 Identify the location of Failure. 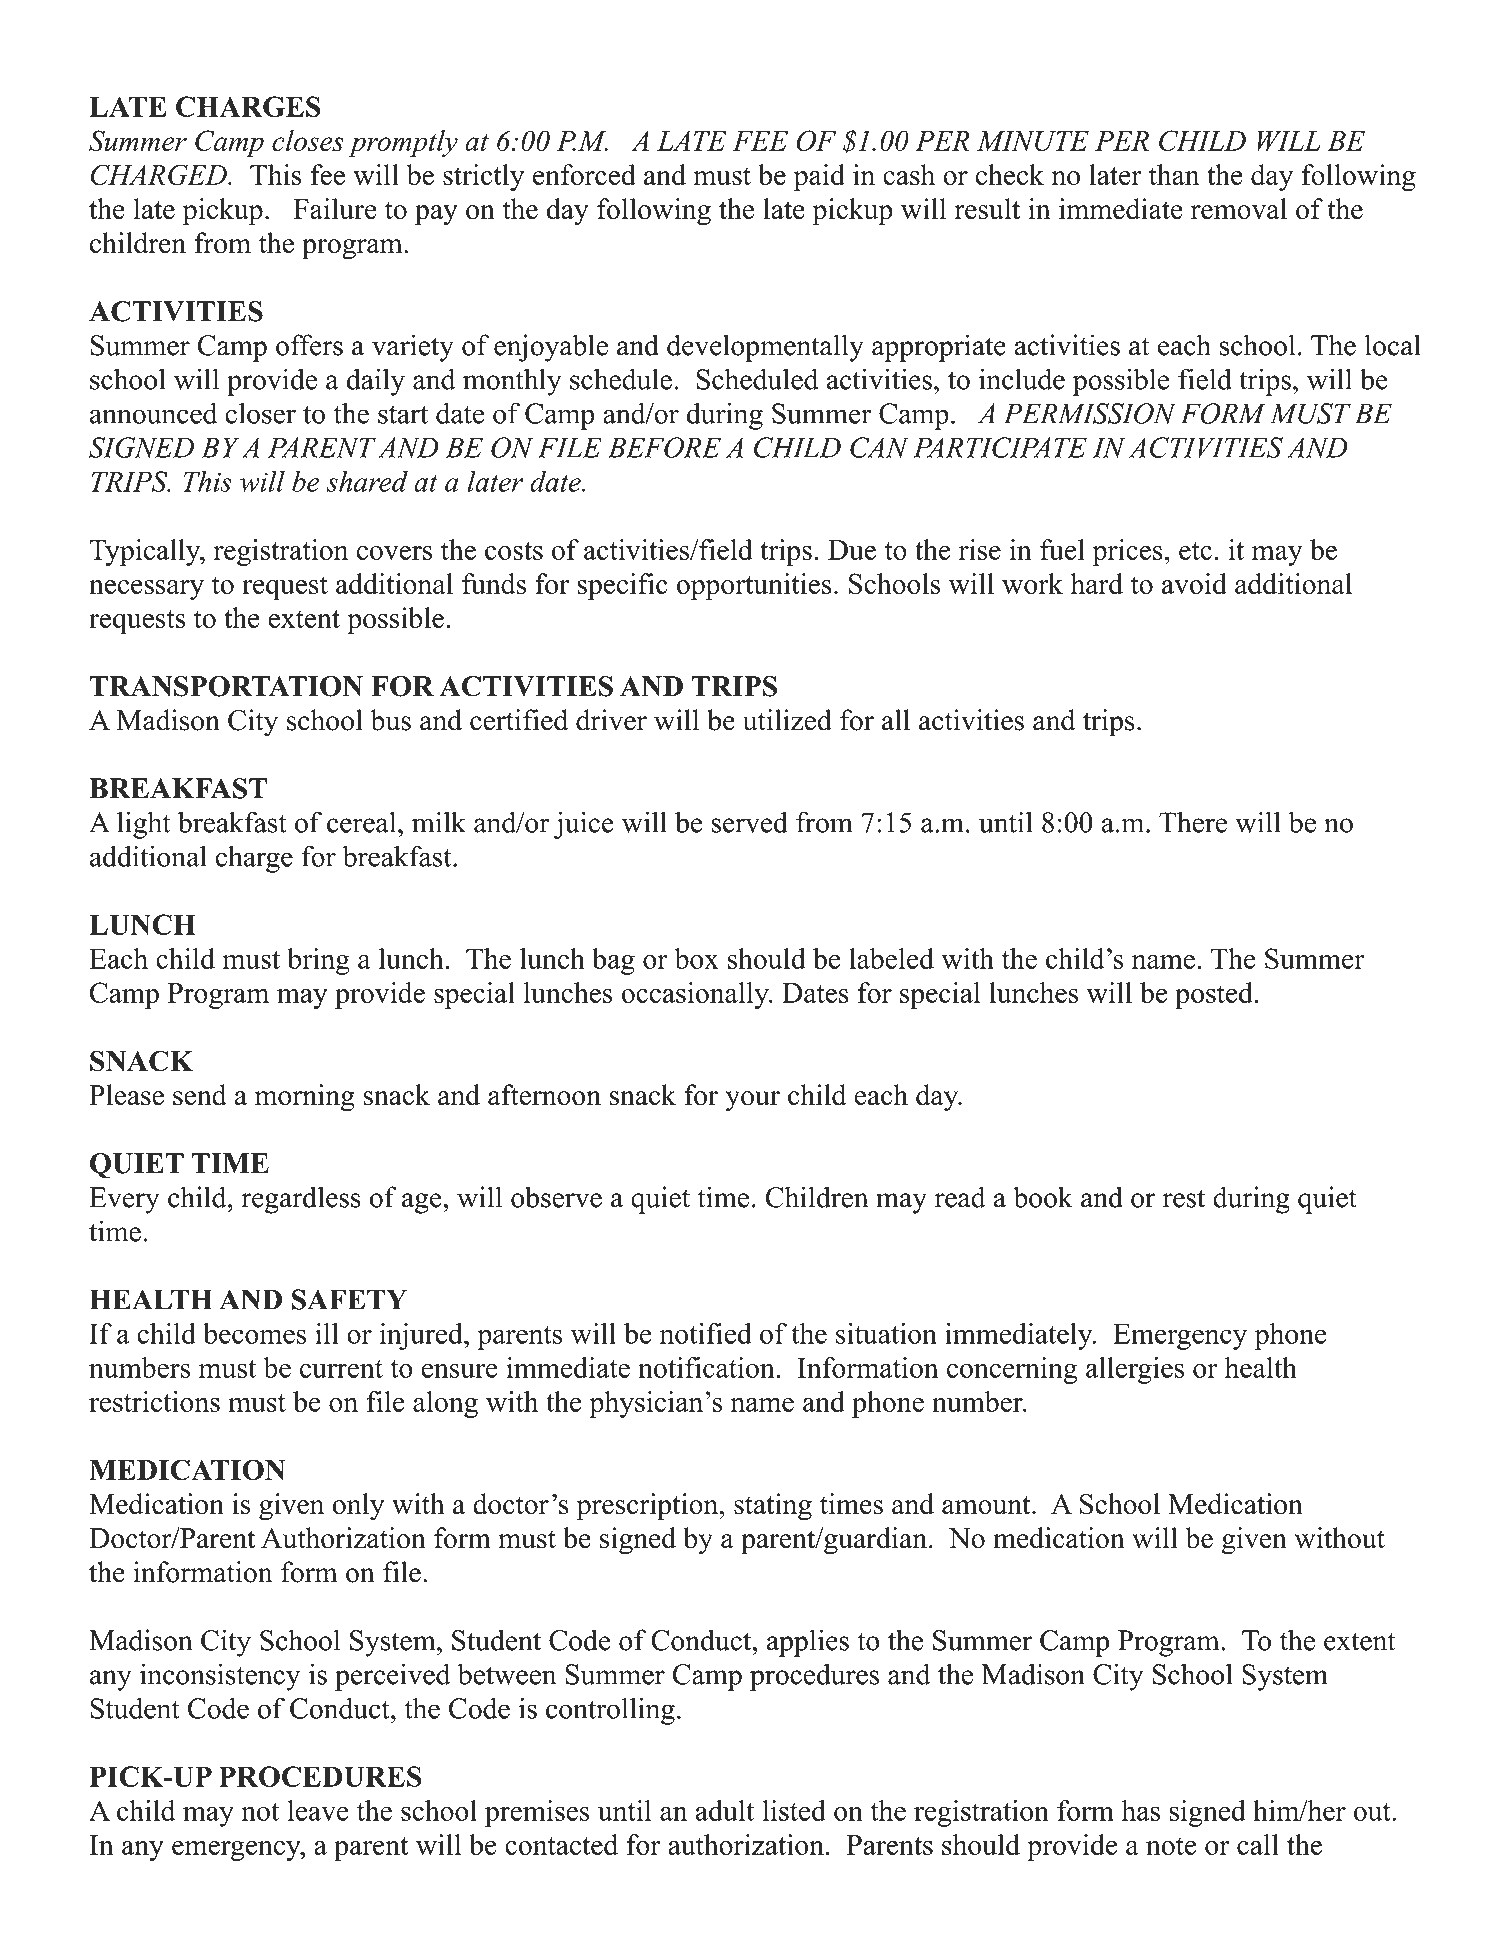
(335, 209).
